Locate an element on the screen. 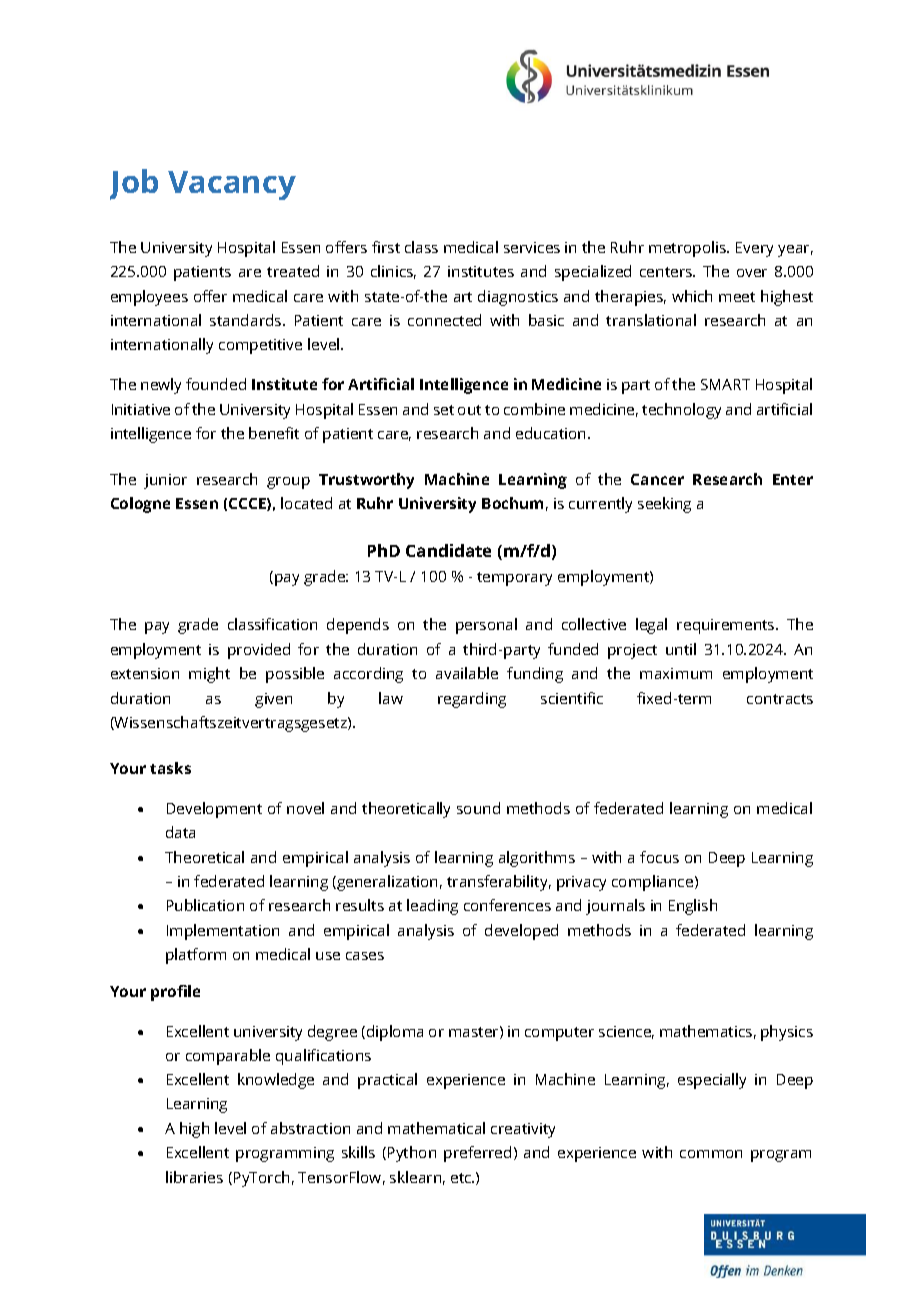  metropolis is located at coordinates (689, 249).
